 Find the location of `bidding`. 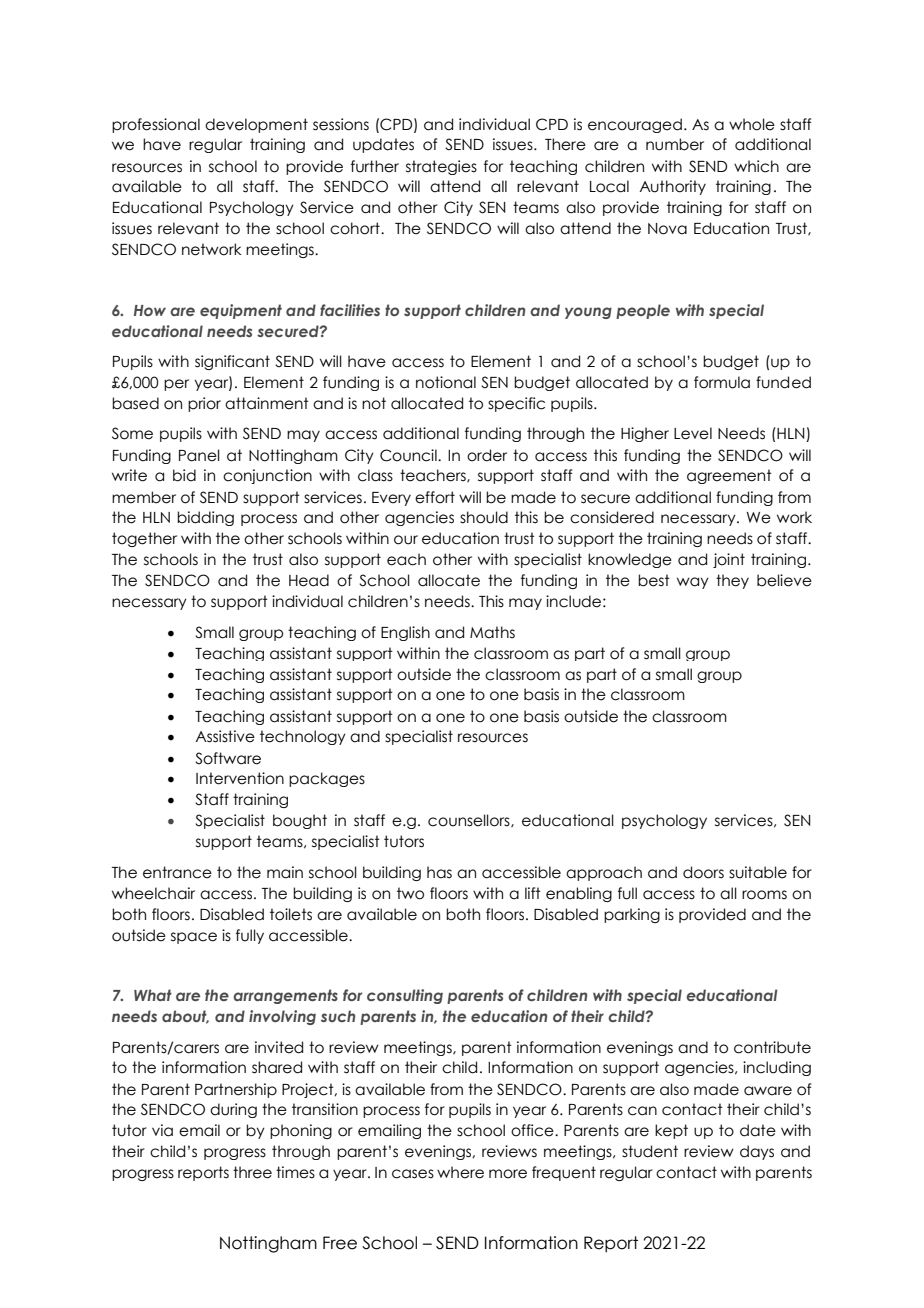

bidding is located at coordinates (205, 518).
